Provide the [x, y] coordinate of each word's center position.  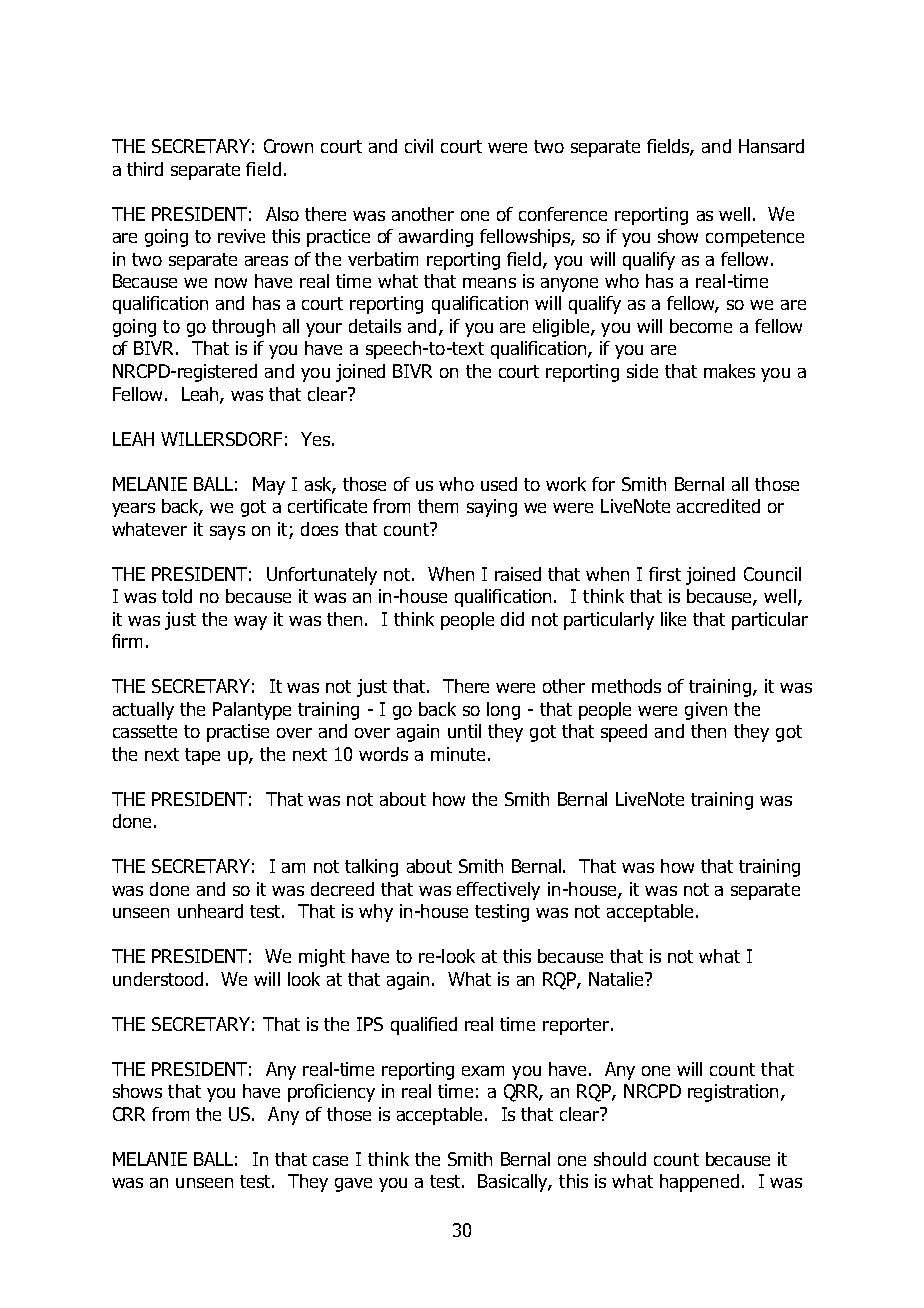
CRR [129, 1114]
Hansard [771, 146]
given [706, 711]
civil [419, 146]
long [503, 711]
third [145, 169]
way [250, 623]
